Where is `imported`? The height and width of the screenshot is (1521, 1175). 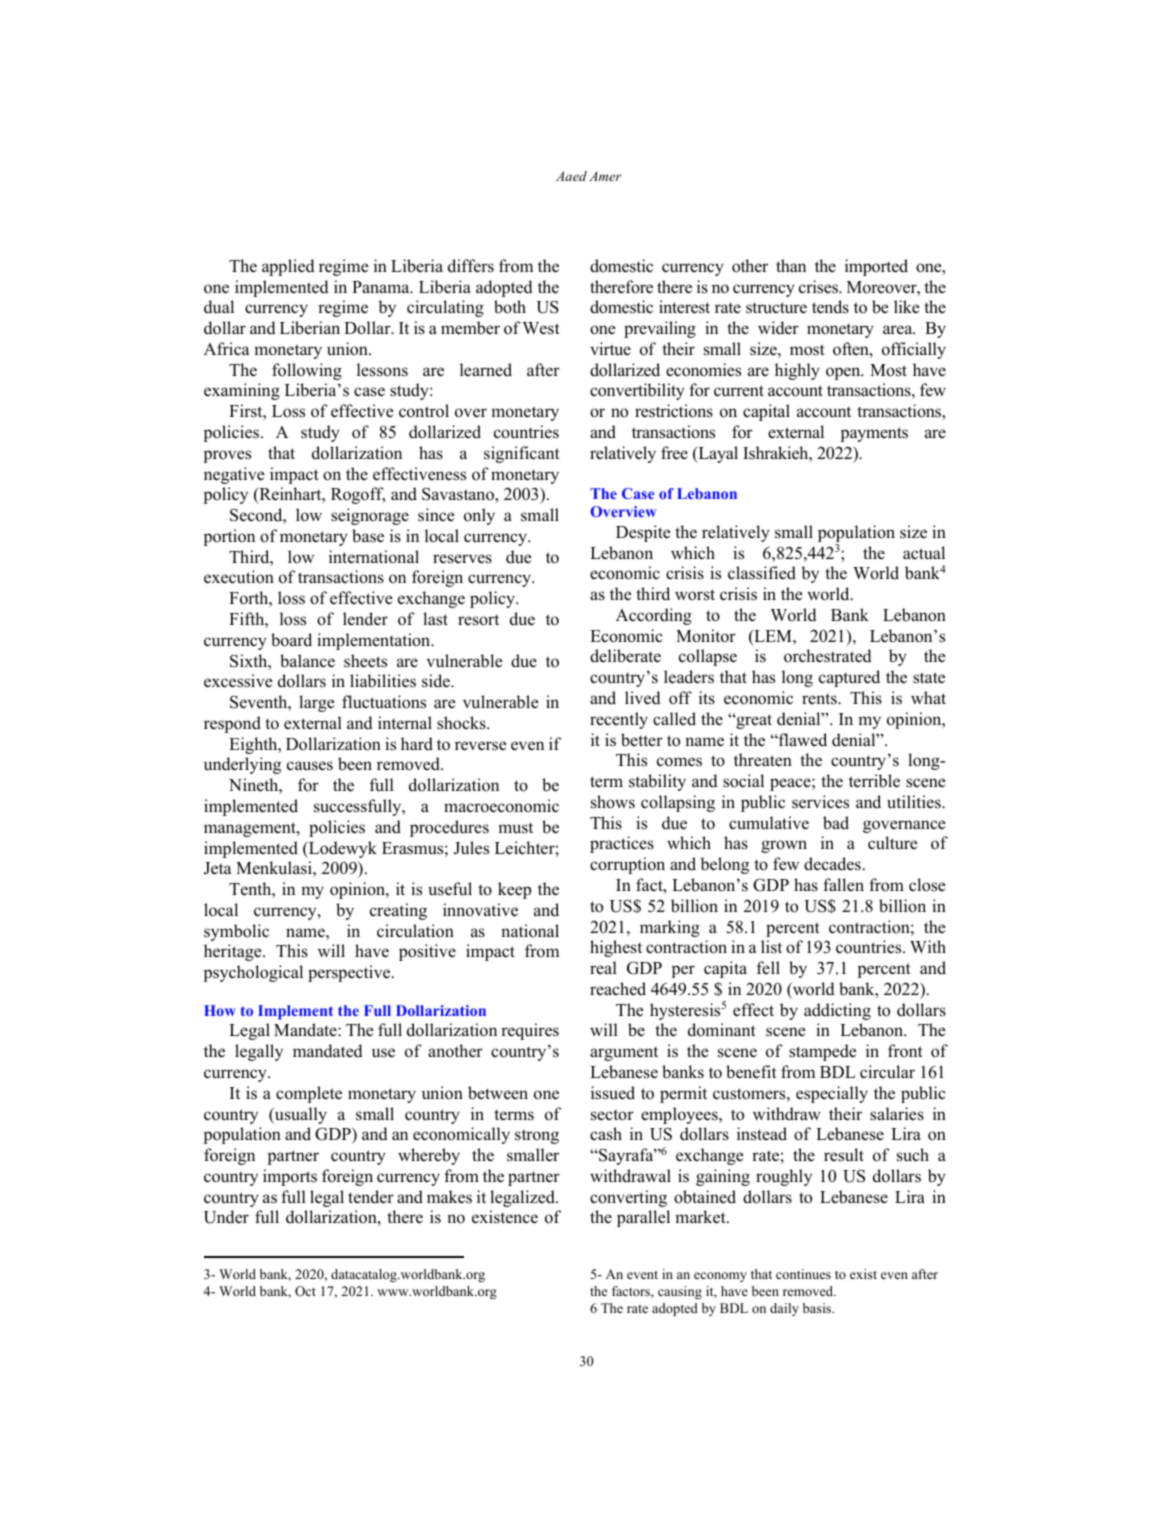
imported is located at coordinates (876, 267).
